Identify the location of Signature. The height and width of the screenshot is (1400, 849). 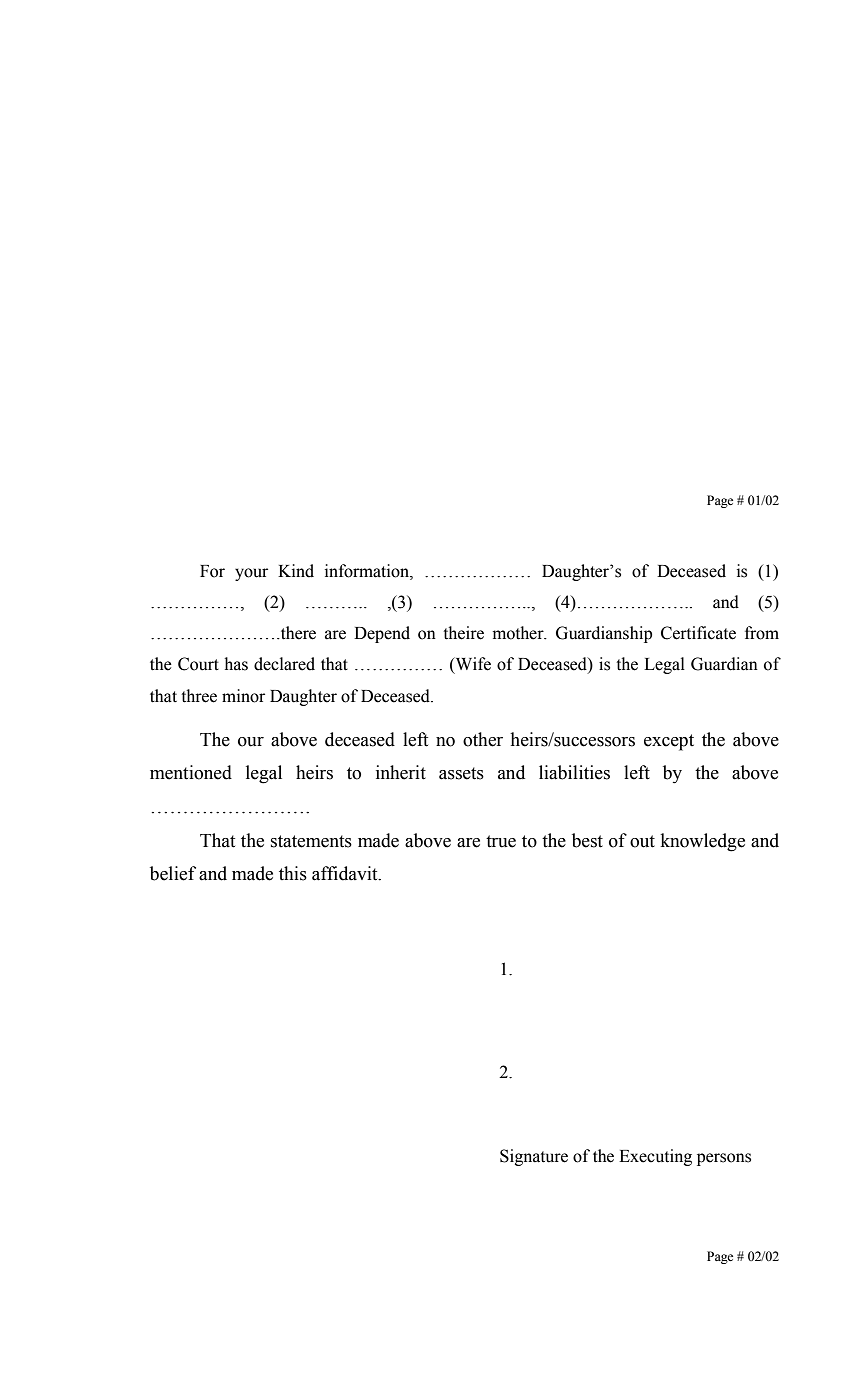
(534, 1157).
